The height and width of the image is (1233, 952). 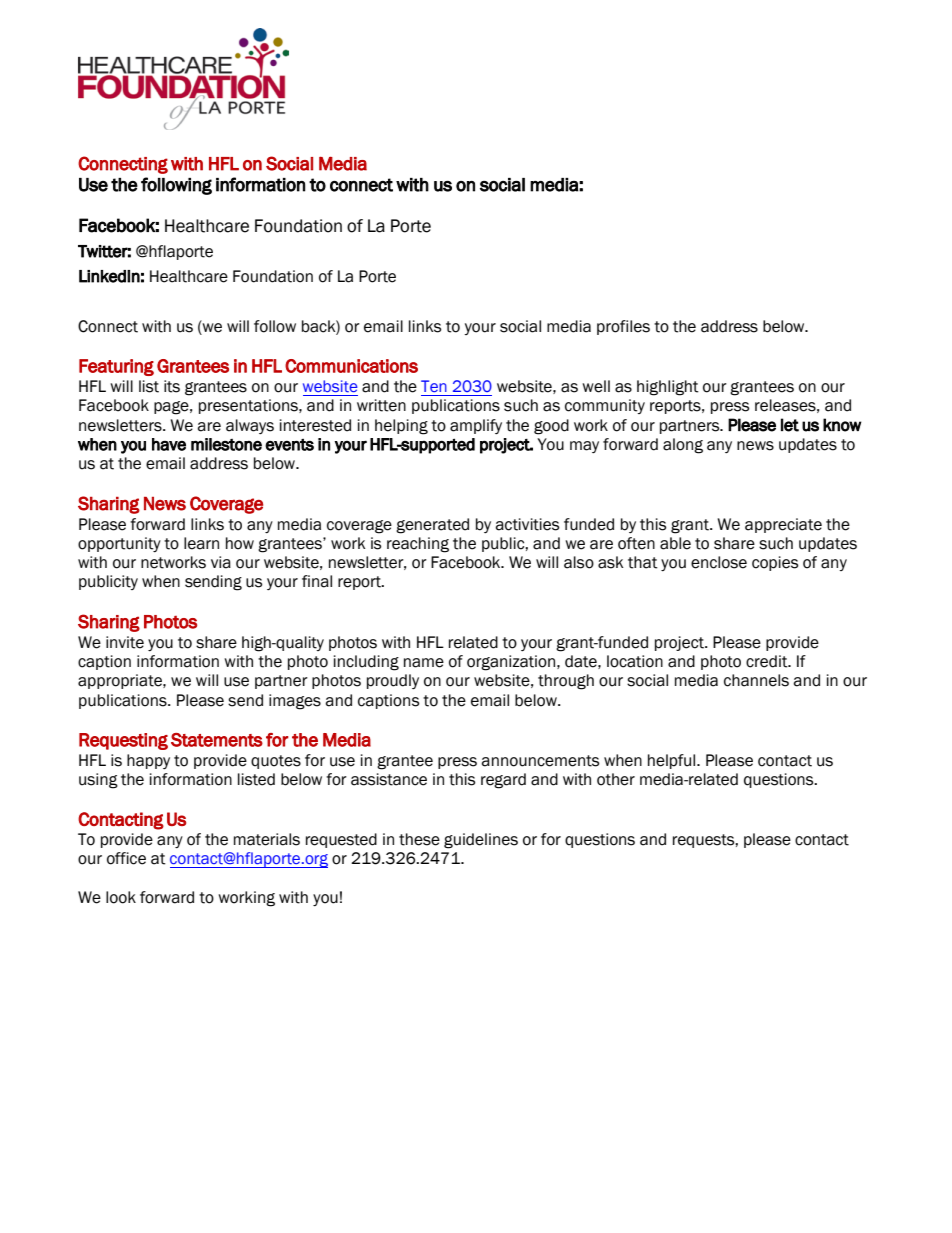 What do you see at coordinates (351, 366) in the image?
I see `Communications` at bounding box center [351, 366].
